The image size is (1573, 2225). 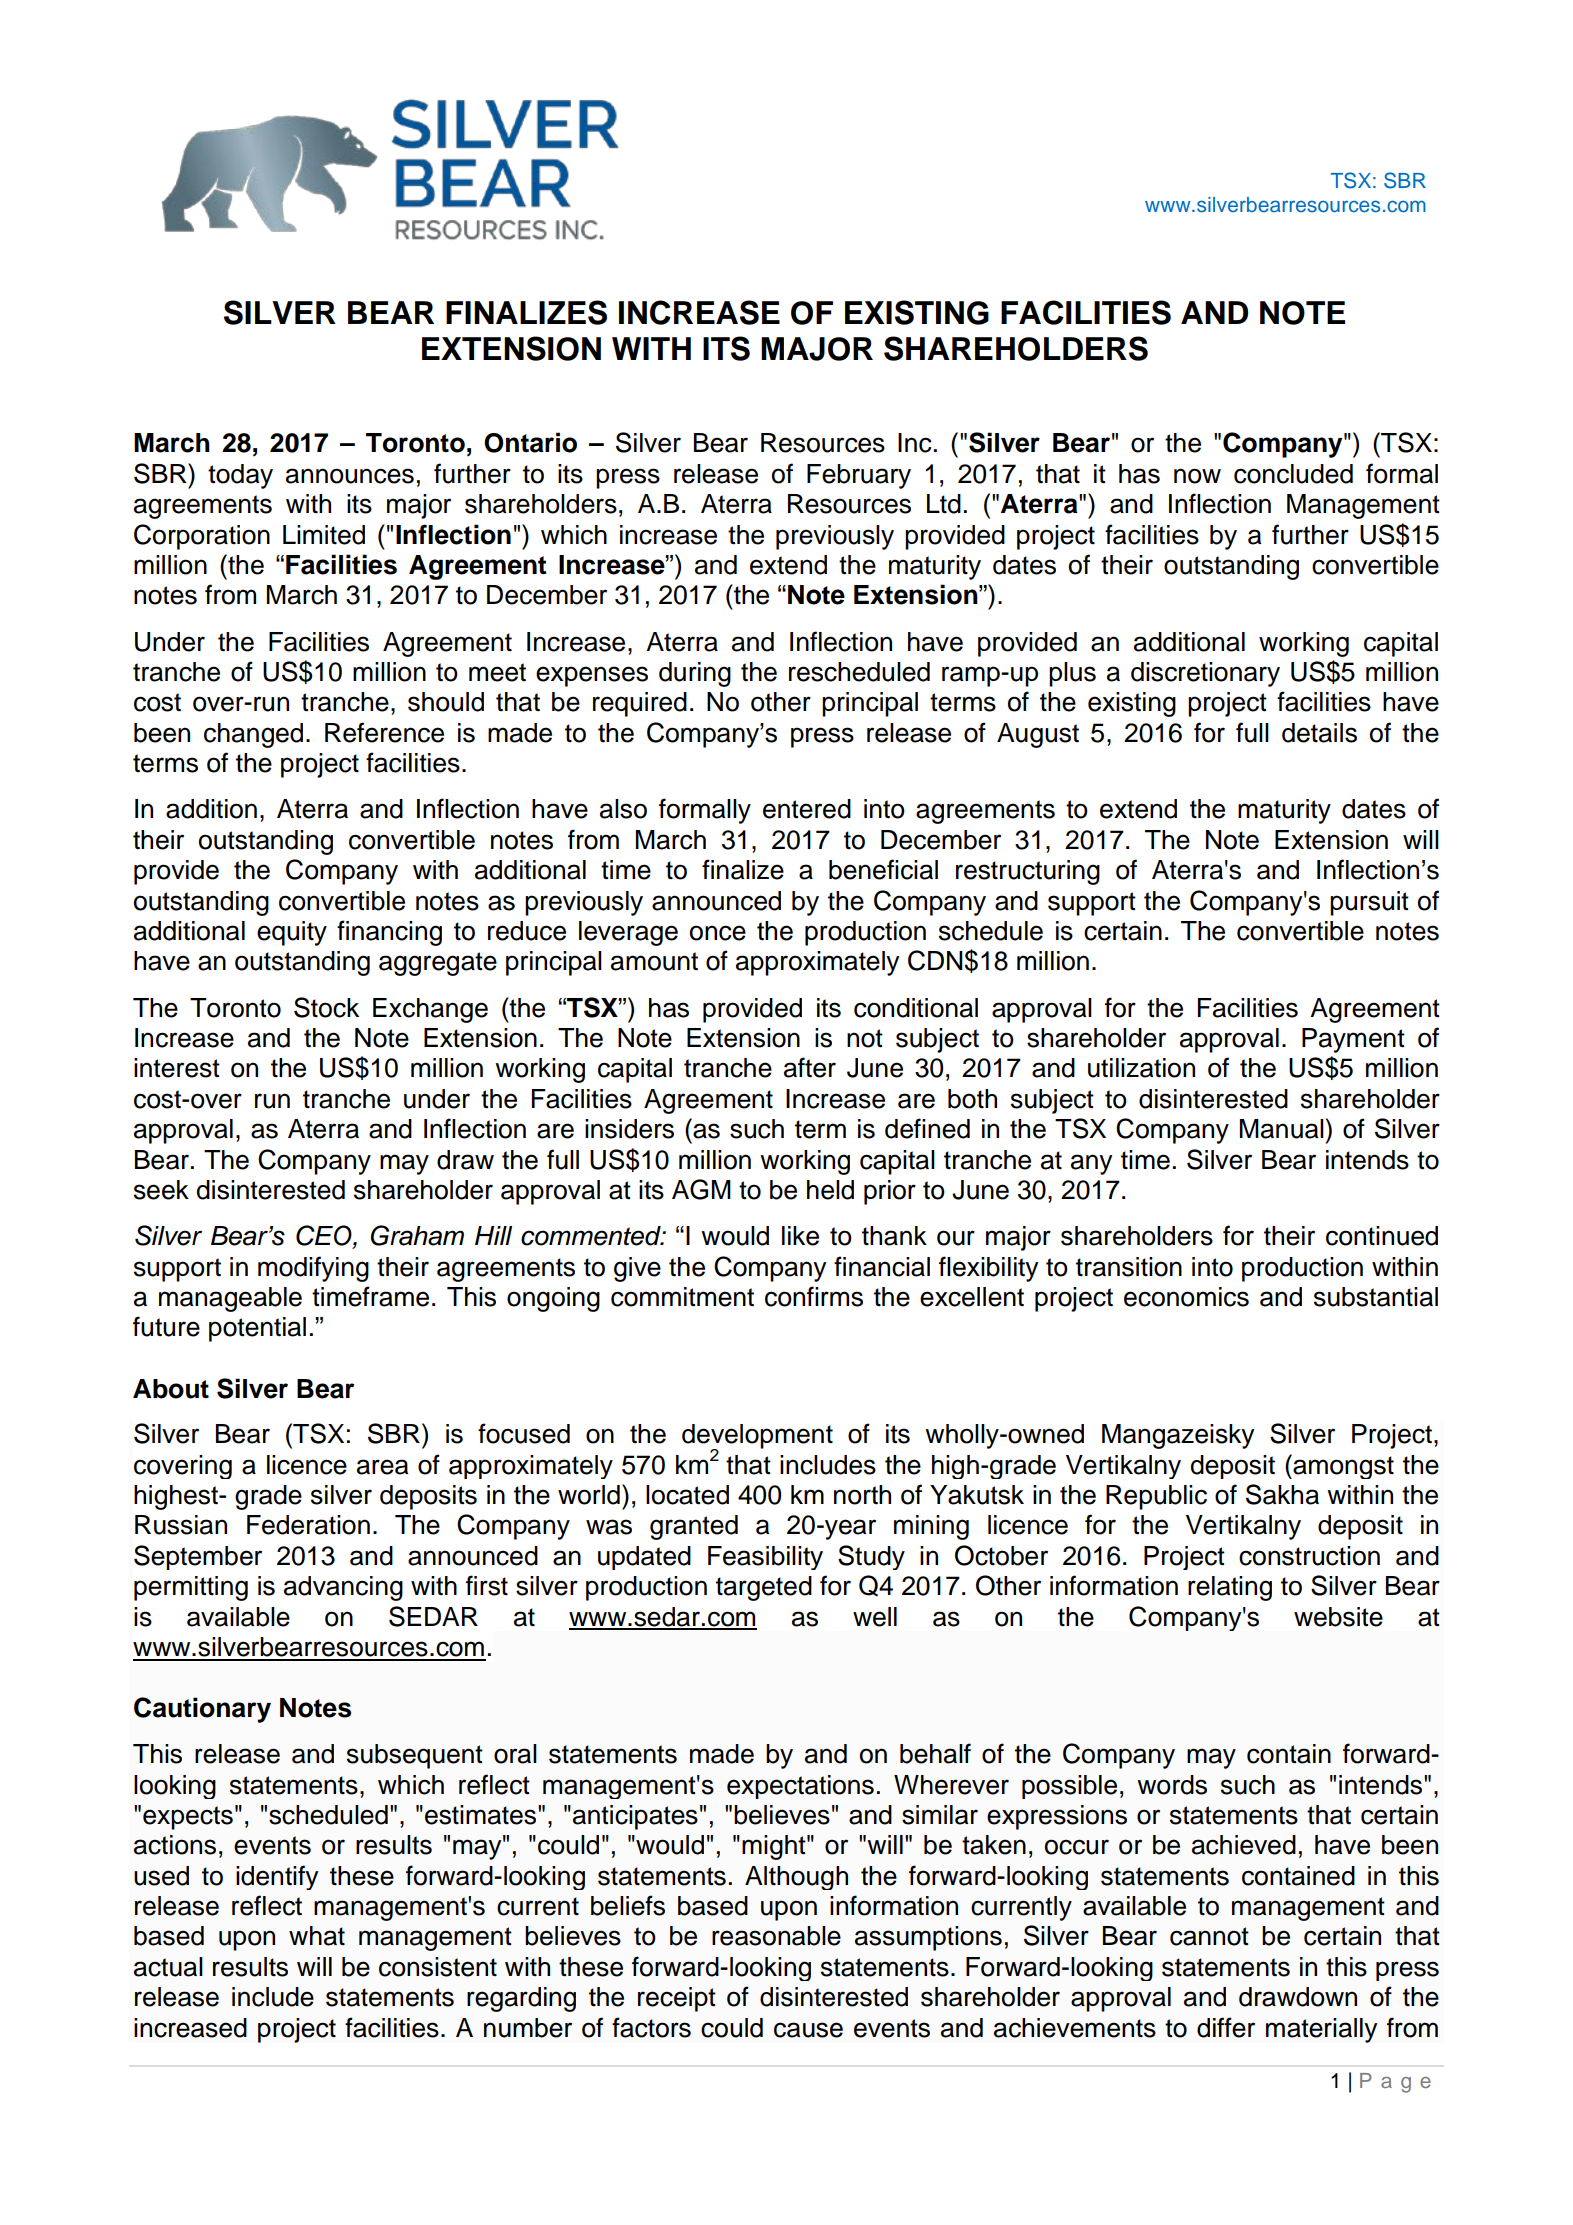 I want to click on development, so click(x=757, y=1437).
